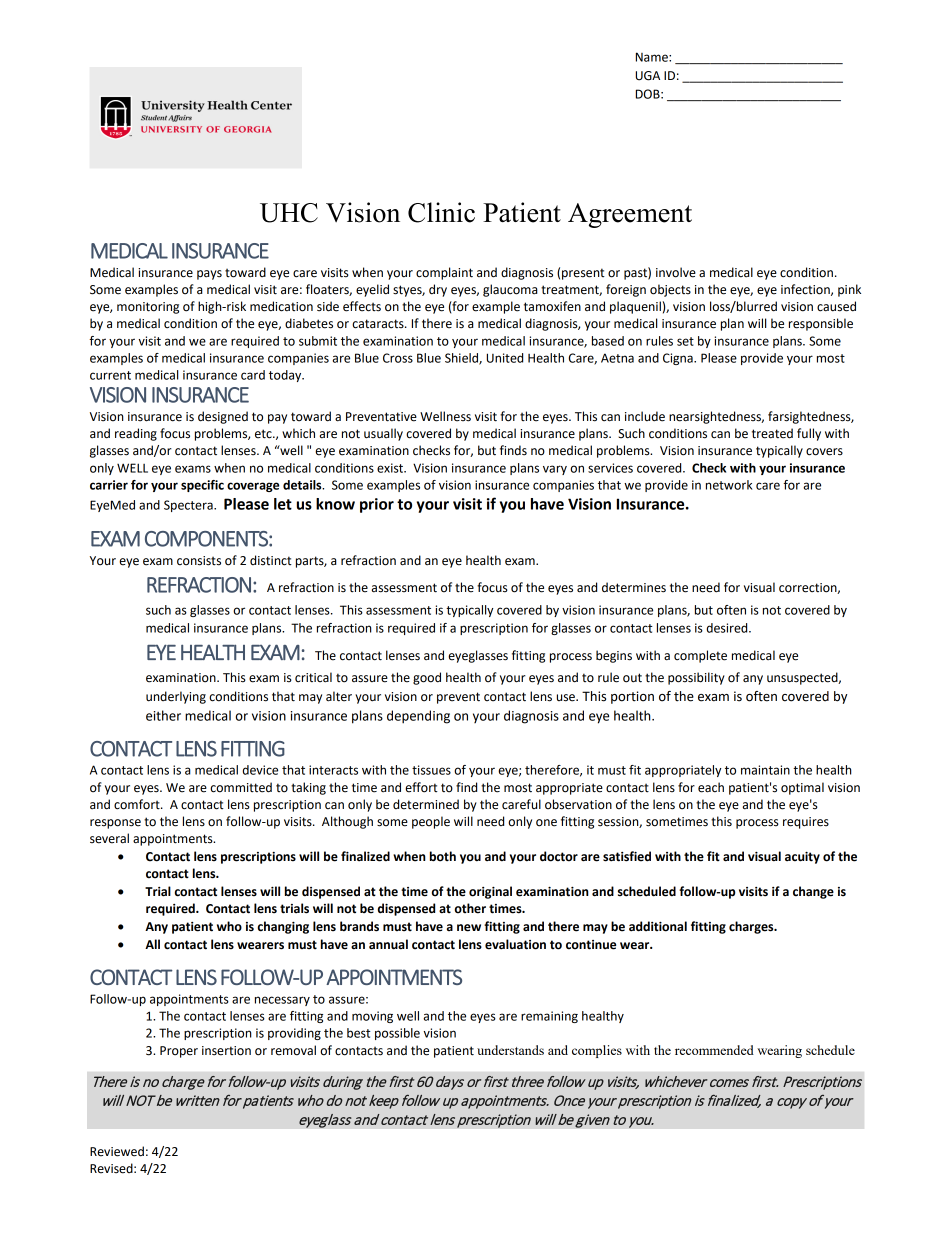  What do you see at coordinates (209, 275) in the screenshot?
I see `pays` at bounding box center [209, 275].
